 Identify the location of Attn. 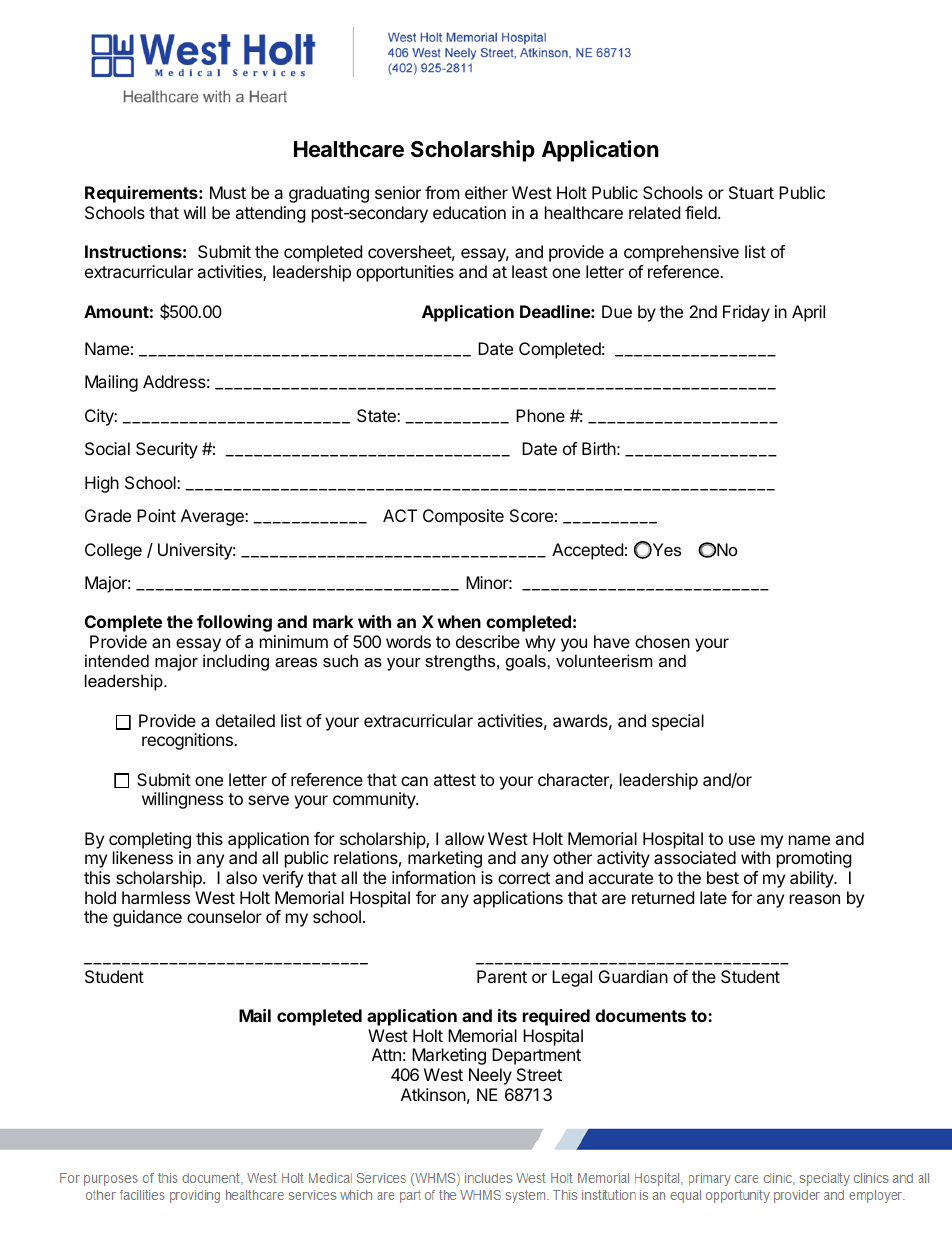
(386, 1054).
